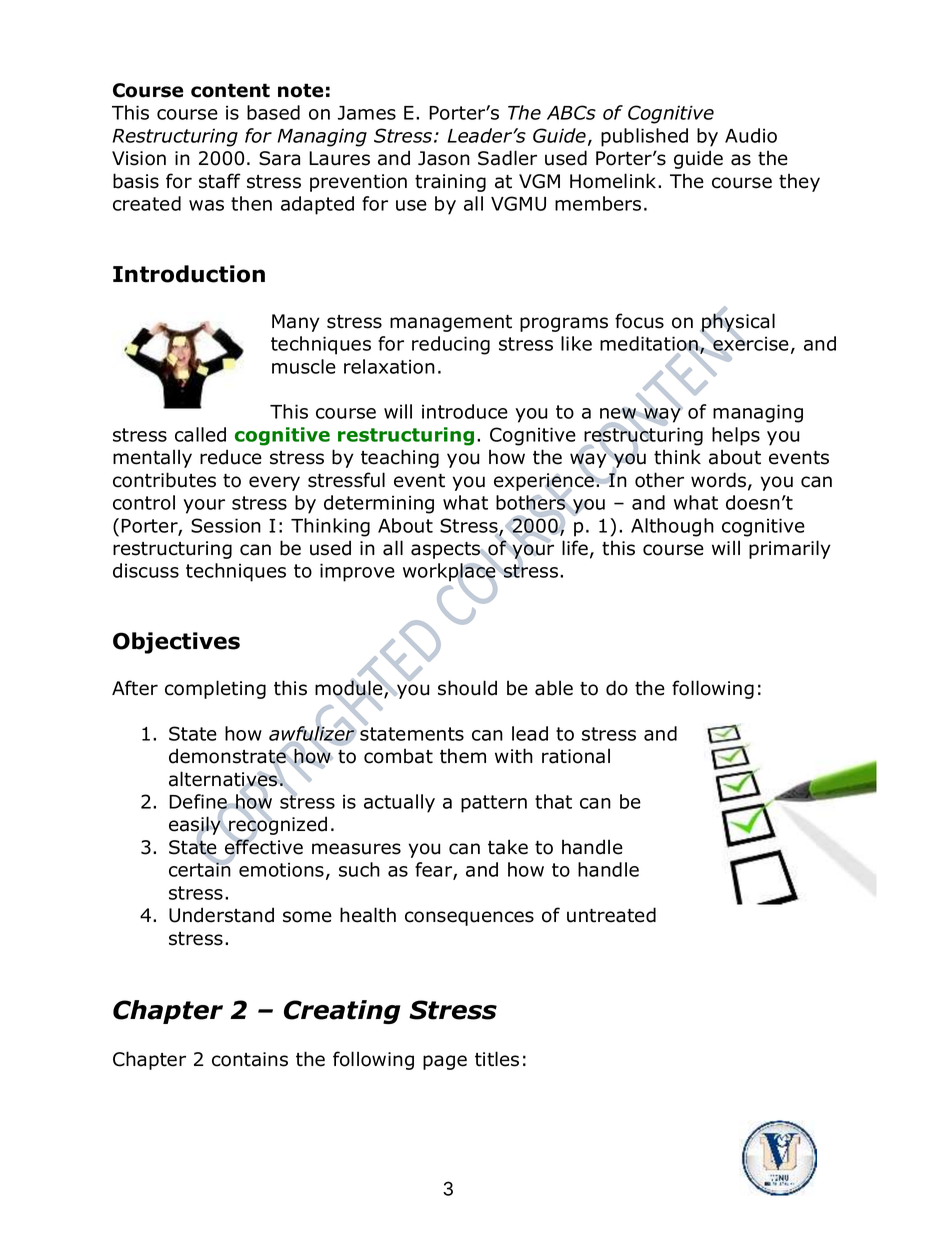  Describe the element at coordinates (790, 549) in the screenshot. I see `primarily` at that location.
